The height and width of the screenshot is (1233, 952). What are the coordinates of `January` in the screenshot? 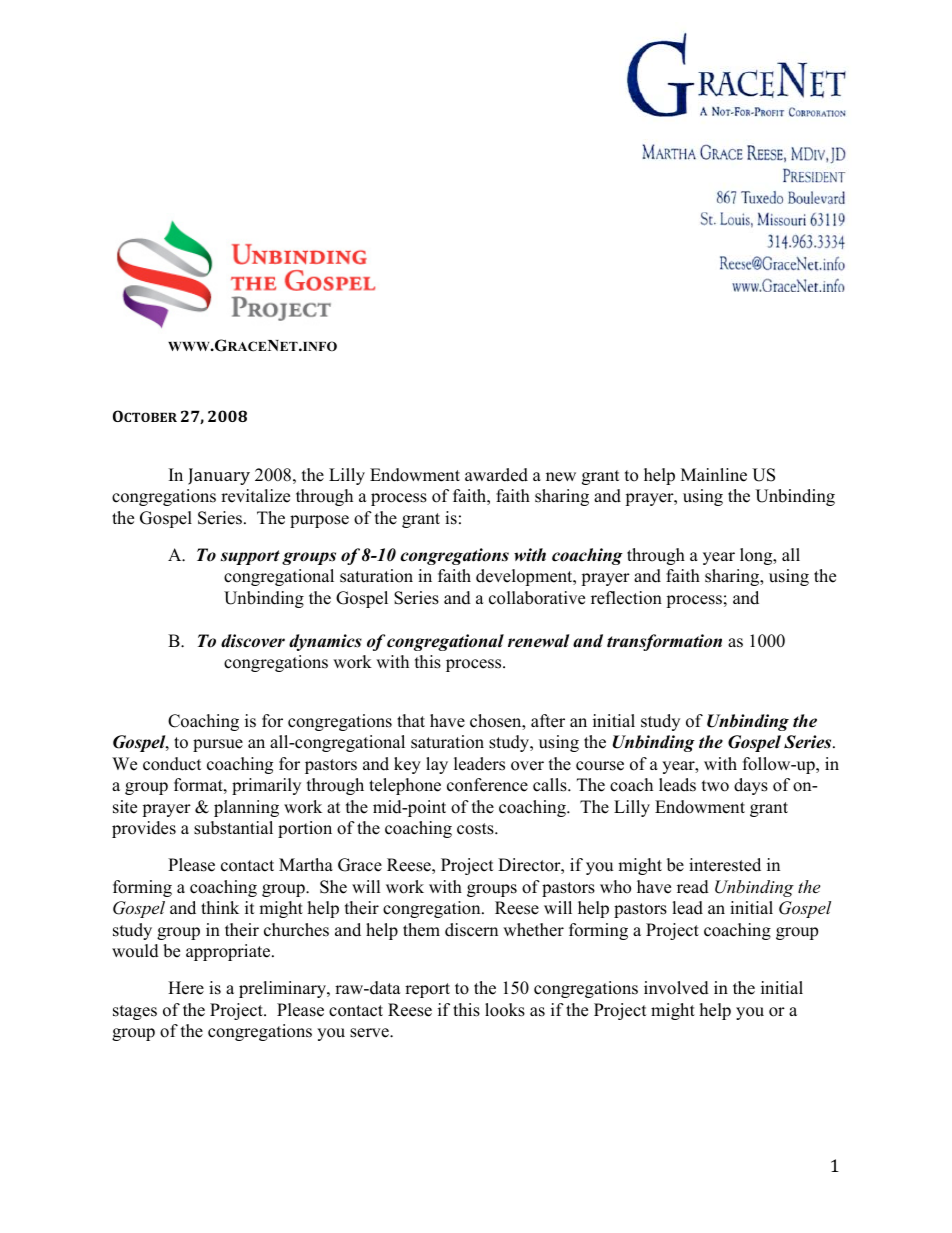 It's located at (219, 476).
